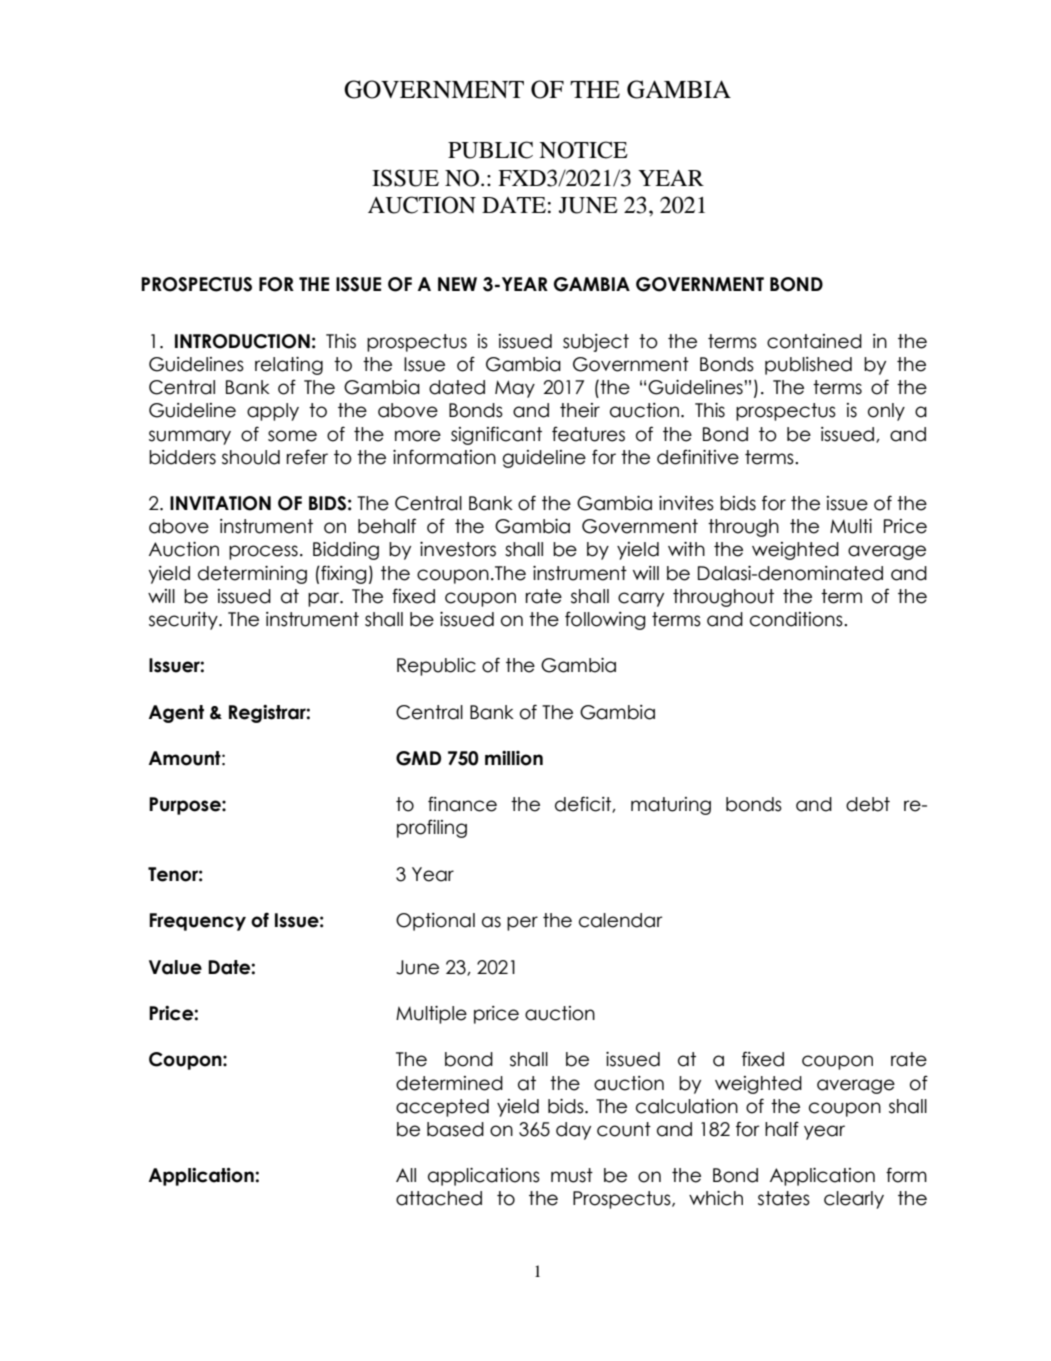  I want to click on invites, so click(686, 503).
